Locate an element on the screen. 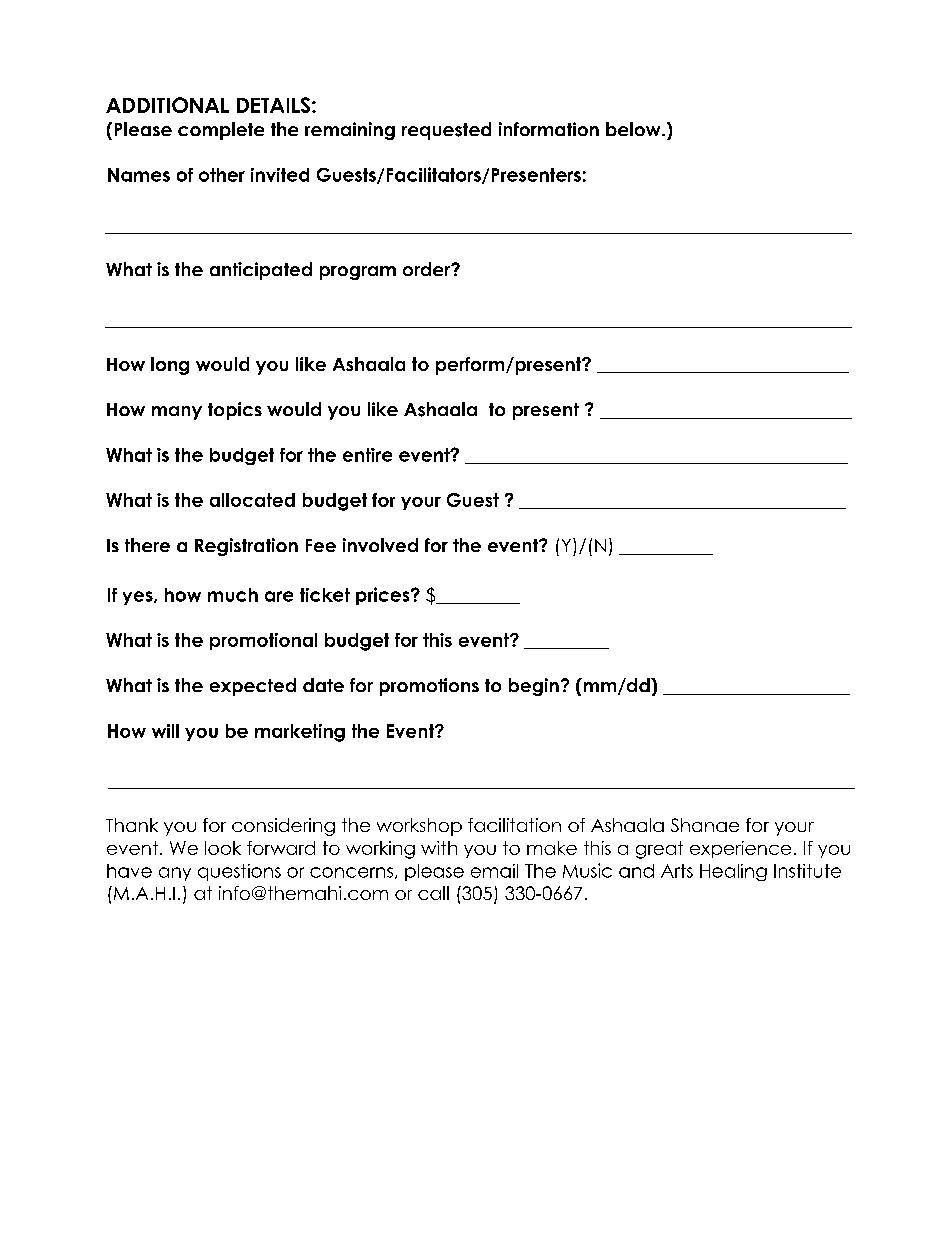 Image resolution: width=952 pixels, height=1233 pixels. entire is located at coordinates (367, 455).
